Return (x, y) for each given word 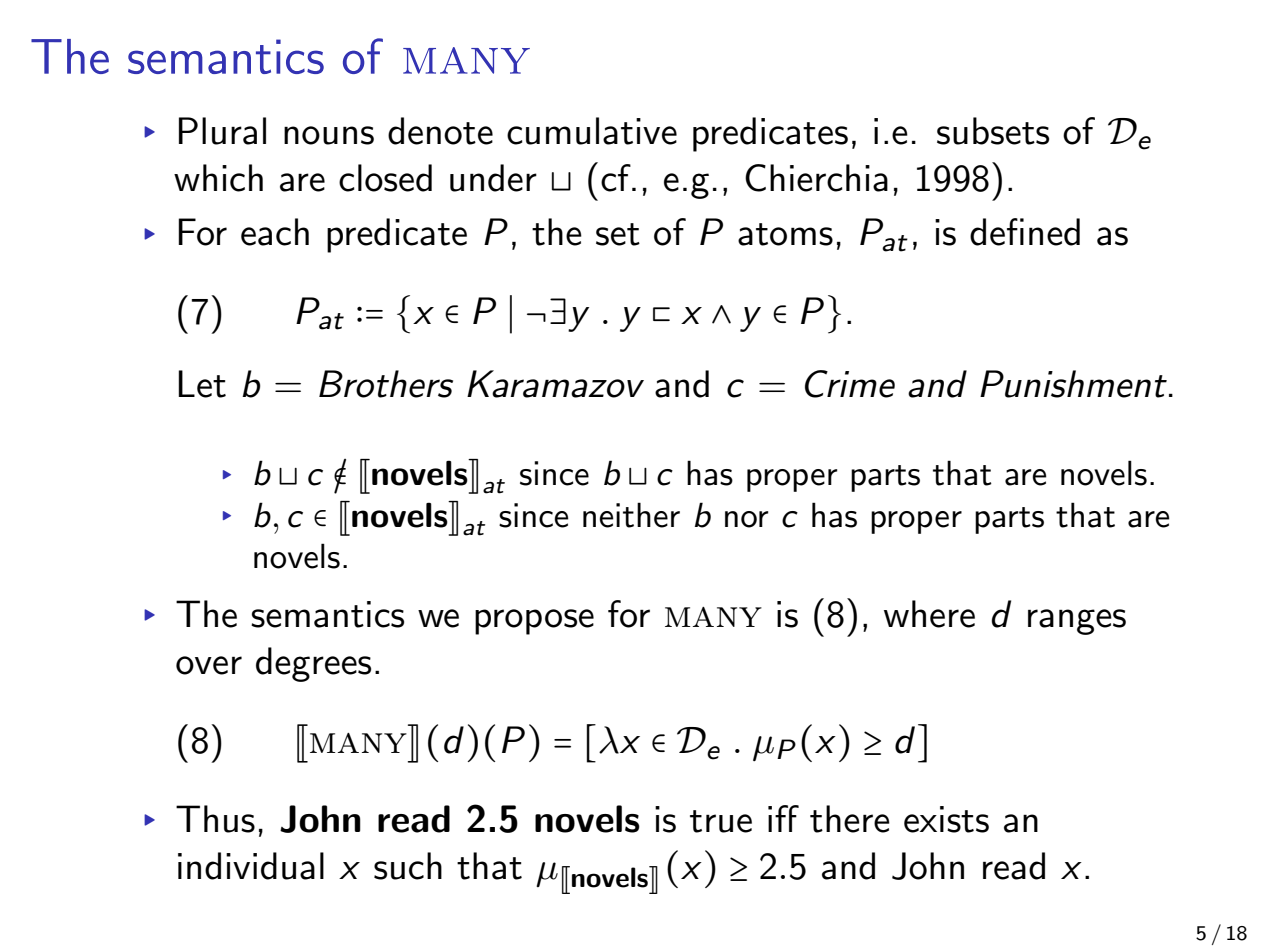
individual (251, 866)
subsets (993, 131)
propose (534, 622)
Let (202, 384)
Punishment (1073, 384)
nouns (329, 135)
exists (946, 819)
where (929, 614)
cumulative (592, 131)
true (721, 821)
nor (747, 519)
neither (631, 515)
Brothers (386, 384)
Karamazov (555, 384)
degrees (313, 664)
